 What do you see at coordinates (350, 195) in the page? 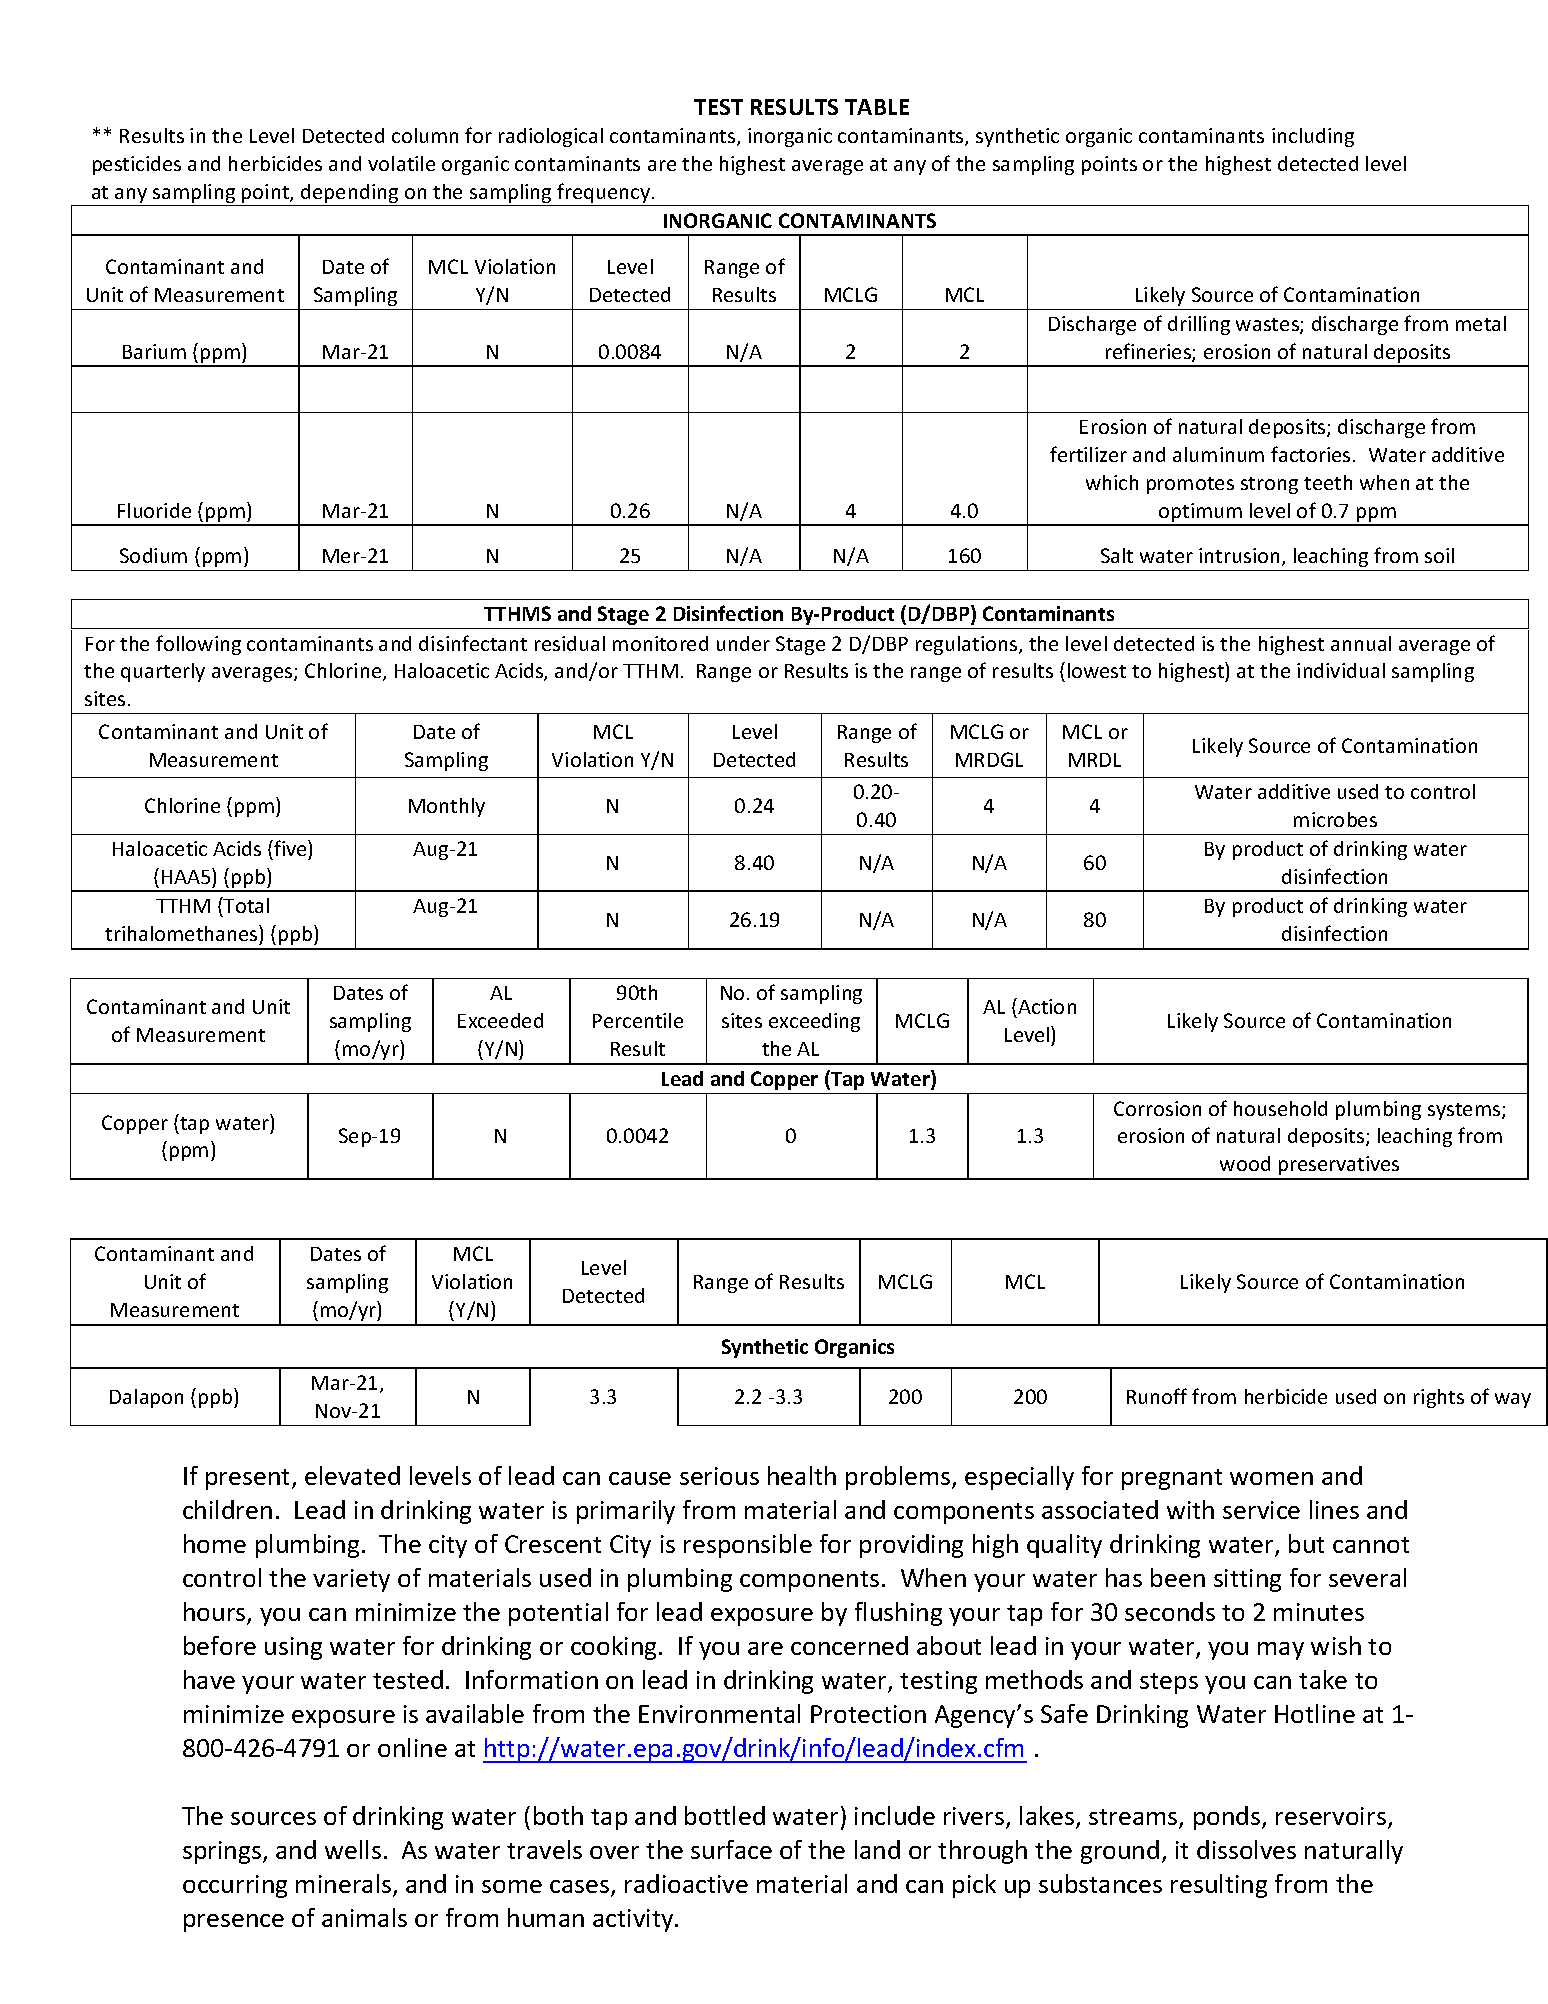
I see `depending` at bounding box center [350, 195].
